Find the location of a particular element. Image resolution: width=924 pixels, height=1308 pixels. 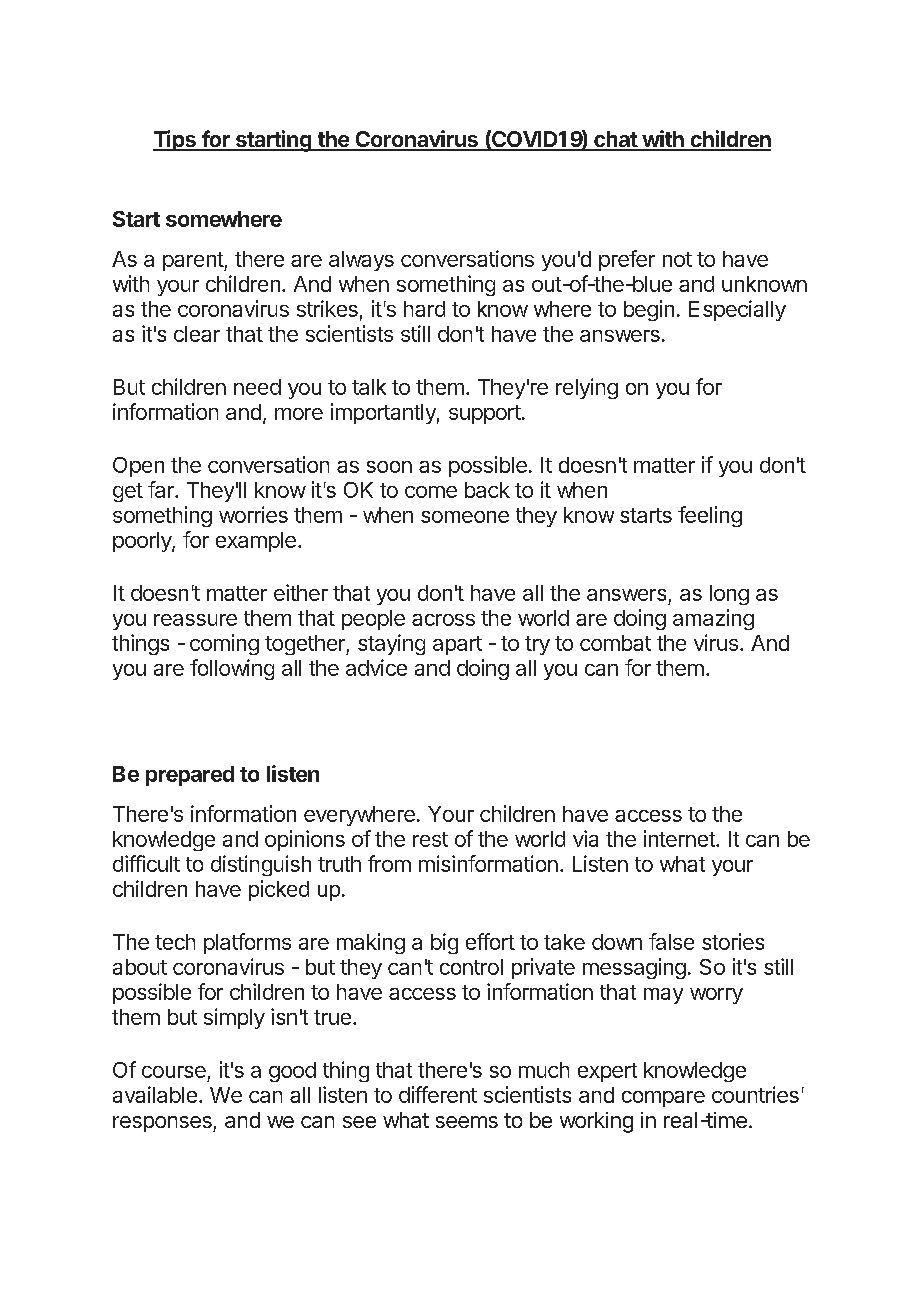

support is located at coordinates (485, 414).
